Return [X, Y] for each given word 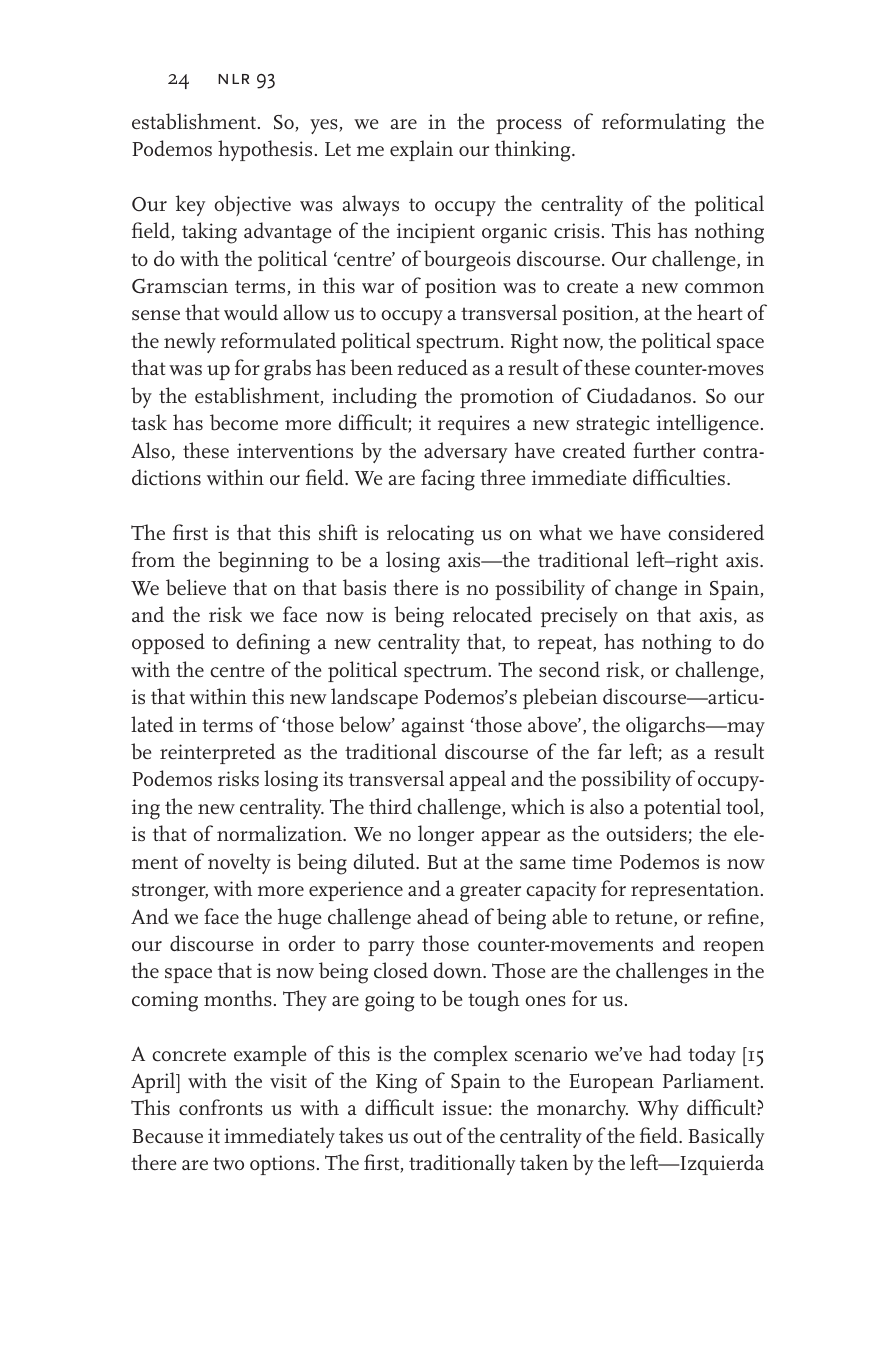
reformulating [663, 124]
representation [695, 891]
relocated [492, 614]
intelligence [708, 425]
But [442, 862]
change [646, 590]
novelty [239, 863]
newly [190, 342]
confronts [221, 1107]
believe [196, 587]
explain [421, 150]
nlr [233, 79]
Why [658, 1109]
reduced [432, 367]
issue [464, 1108]
